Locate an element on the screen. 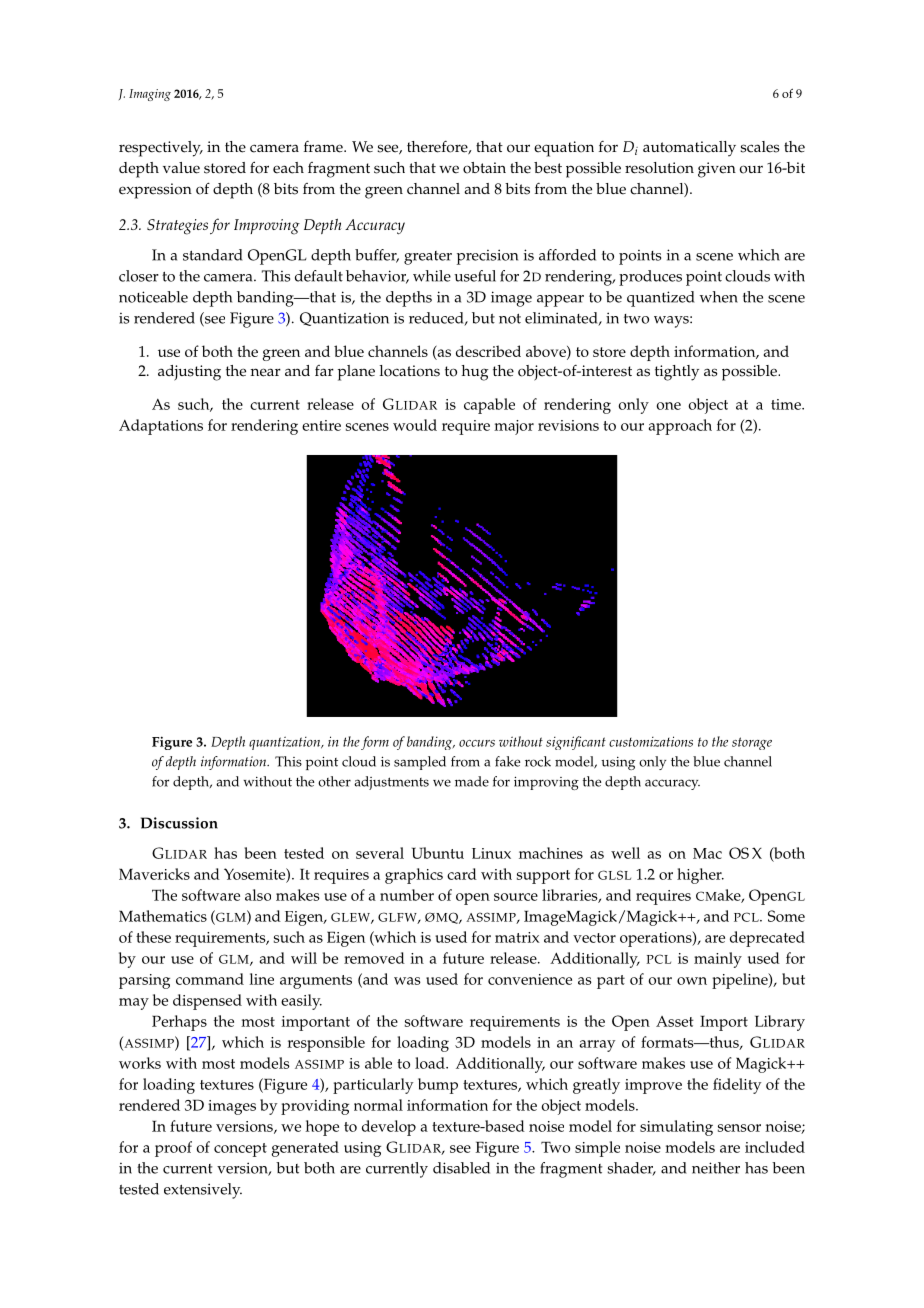 The height and width of the screenshot is (1308, 924). occurs is located at coordinates (477, 743).
